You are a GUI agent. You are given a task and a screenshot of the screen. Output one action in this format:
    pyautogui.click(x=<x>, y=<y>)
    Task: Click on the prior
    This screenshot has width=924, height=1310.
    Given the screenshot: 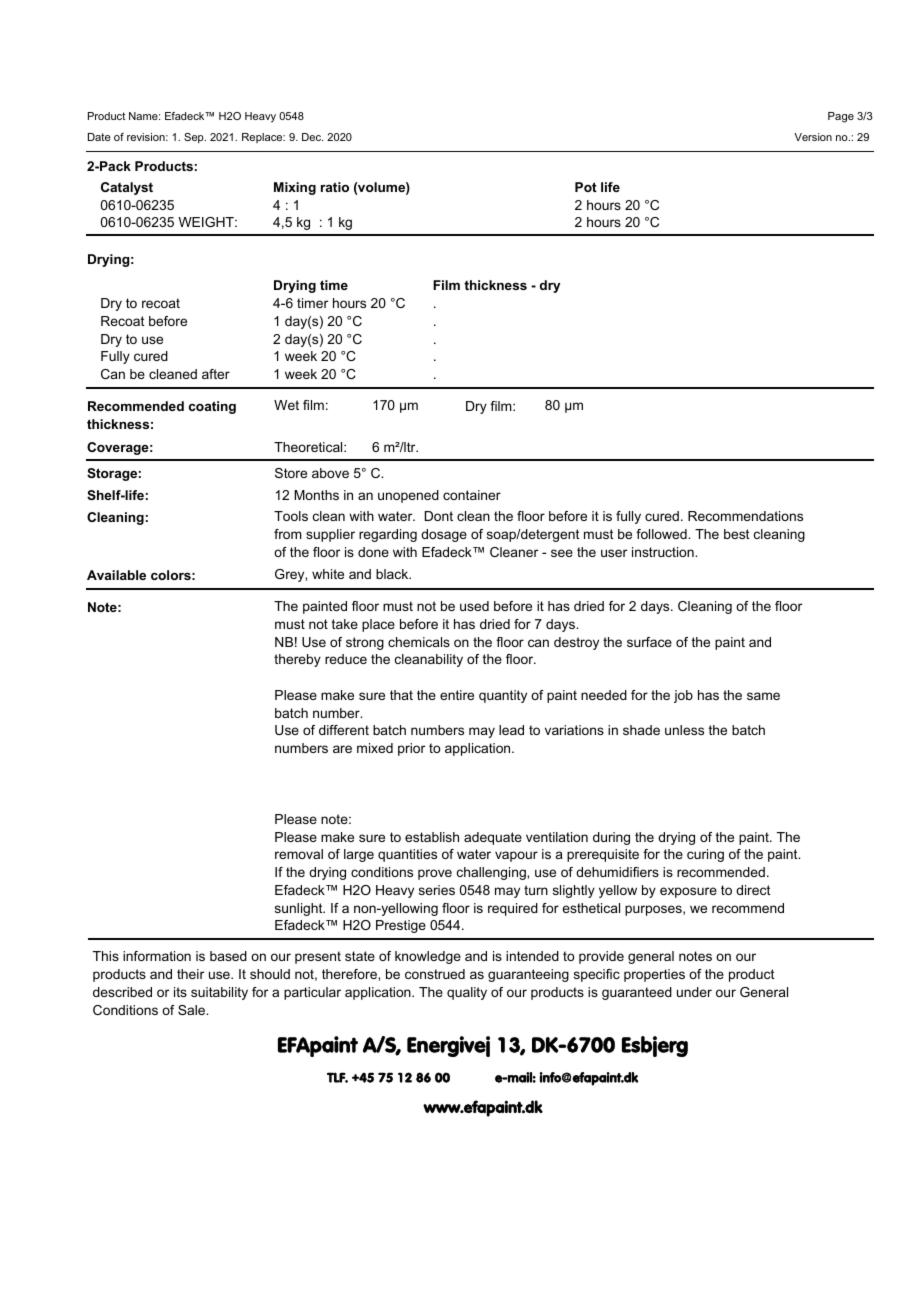 What is the action you would take?
    pyautogui.click(x=411, y=749)
